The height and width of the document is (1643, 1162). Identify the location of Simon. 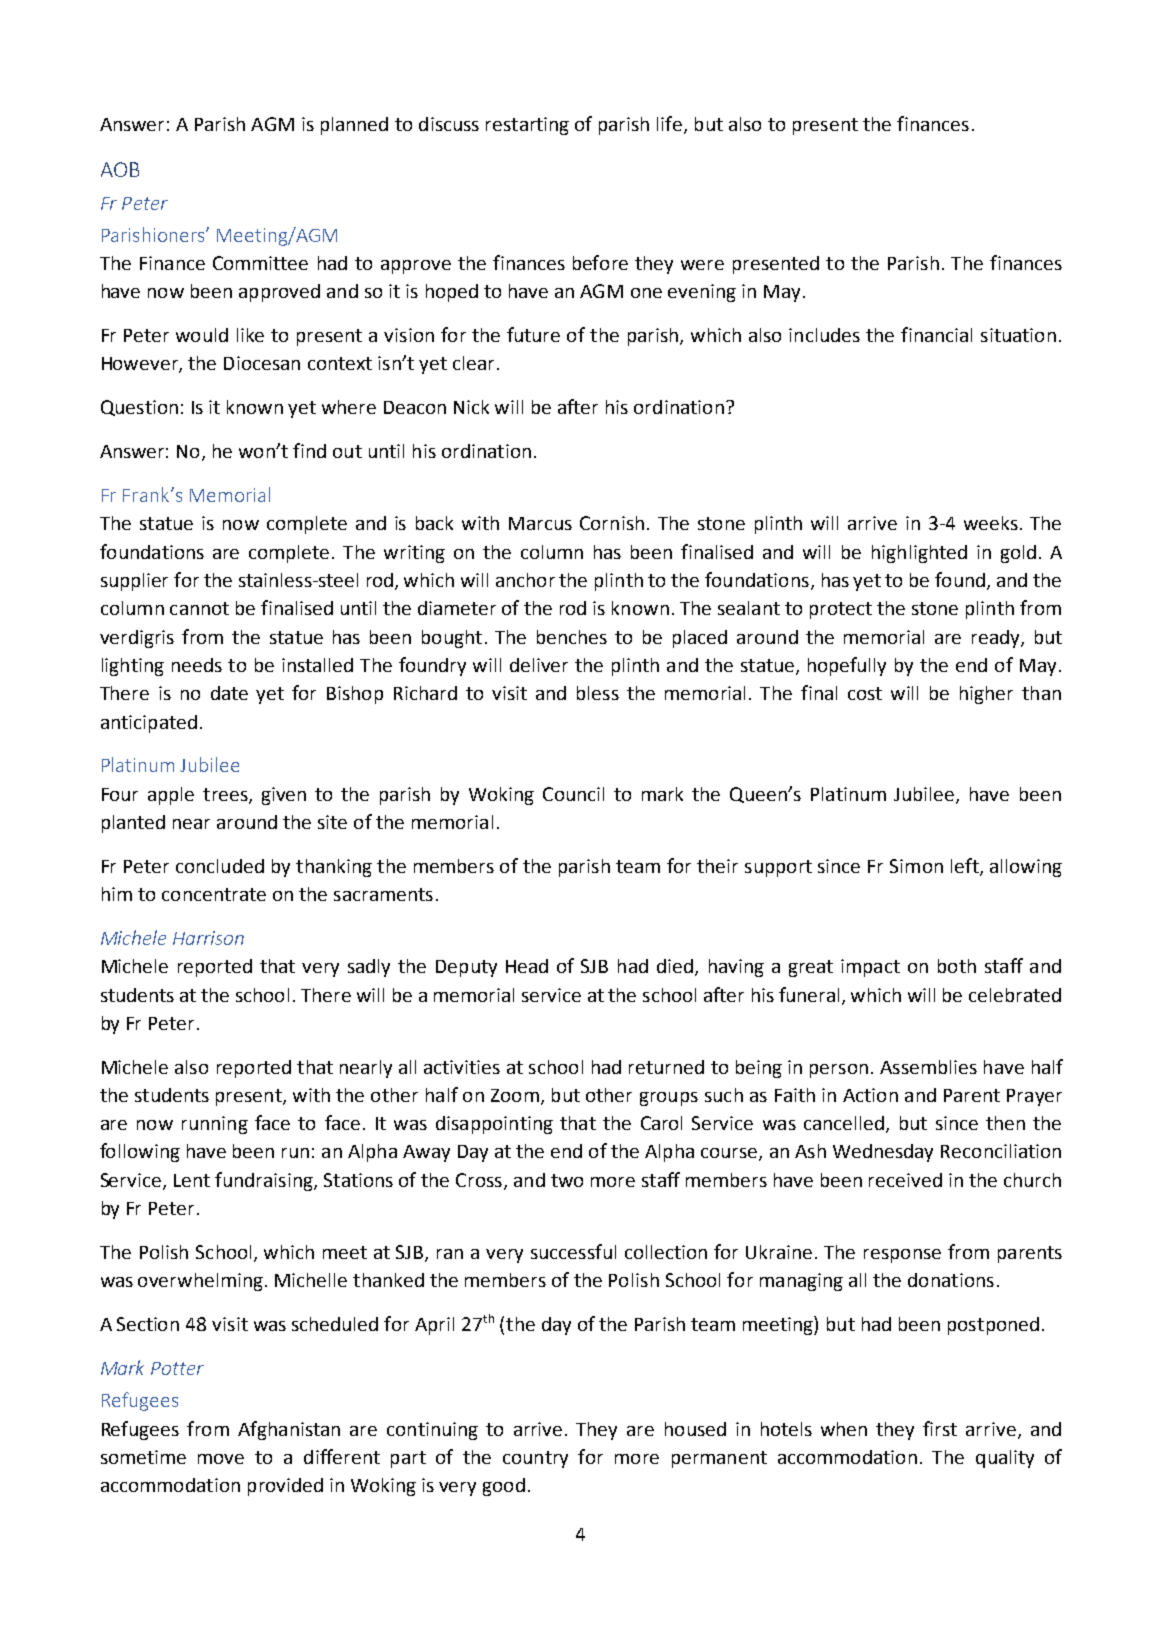
(916, 866).
